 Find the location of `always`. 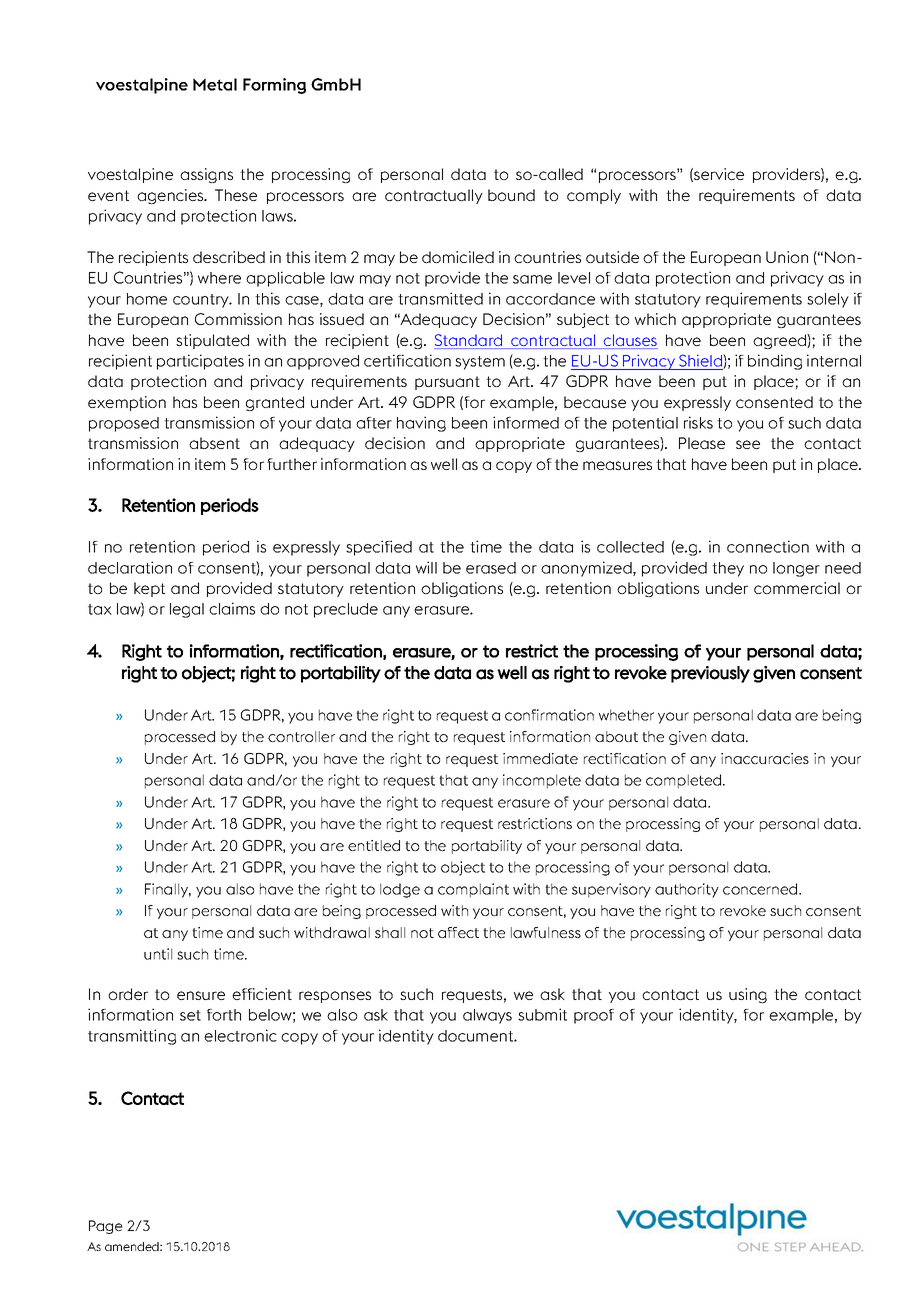

always is located at coordinates (487, 1016).
